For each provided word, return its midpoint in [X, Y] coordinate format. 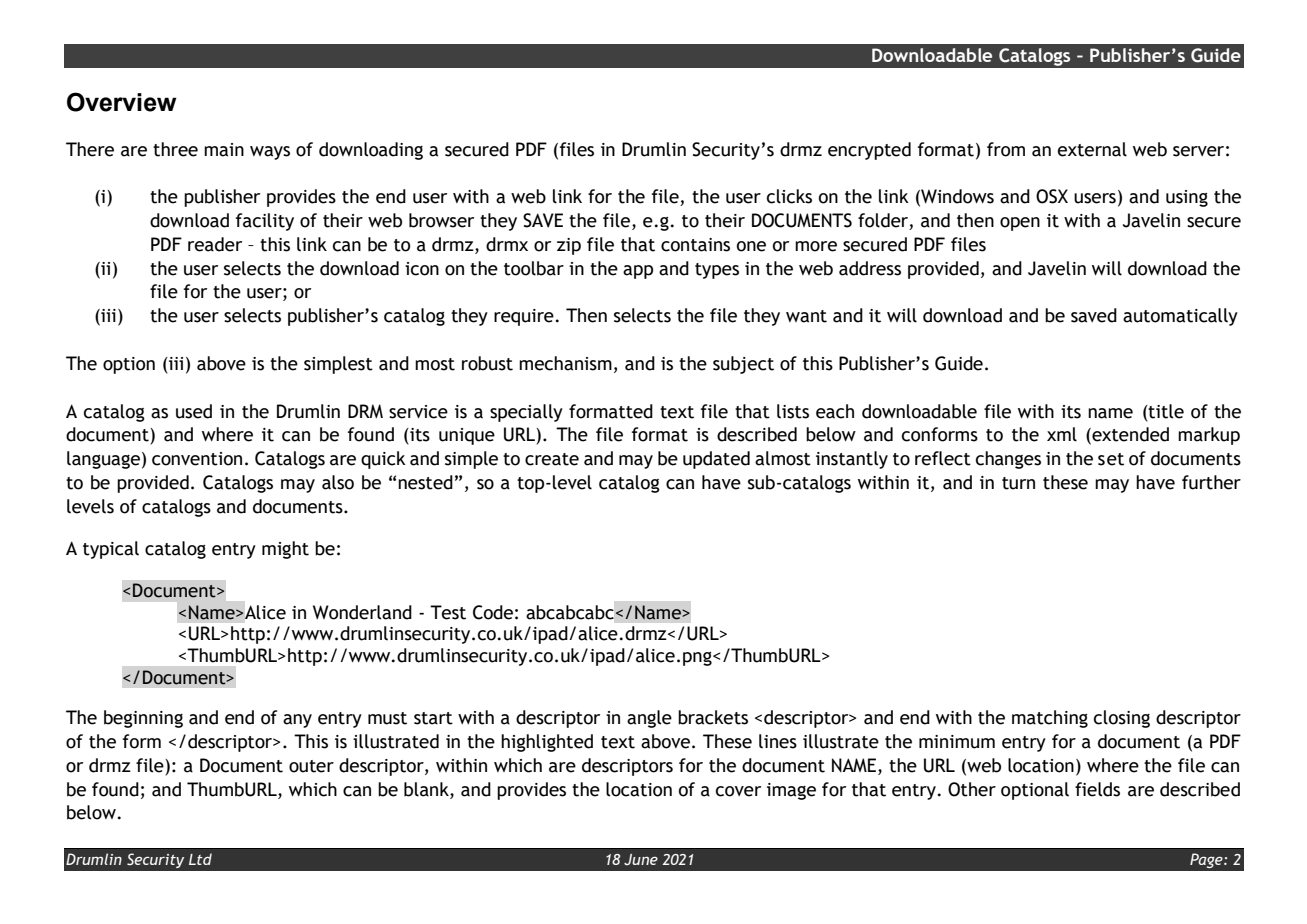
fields [1097, 789]
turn [1018, 483]
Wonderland [362, 612]
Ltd [200, 859]
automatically [1180, 317]
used [194, 411]
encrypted [869, 151]
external [1092, 149]
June [641, 860]
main [224, 150]
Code [493, 612]
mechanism [565, 363]
